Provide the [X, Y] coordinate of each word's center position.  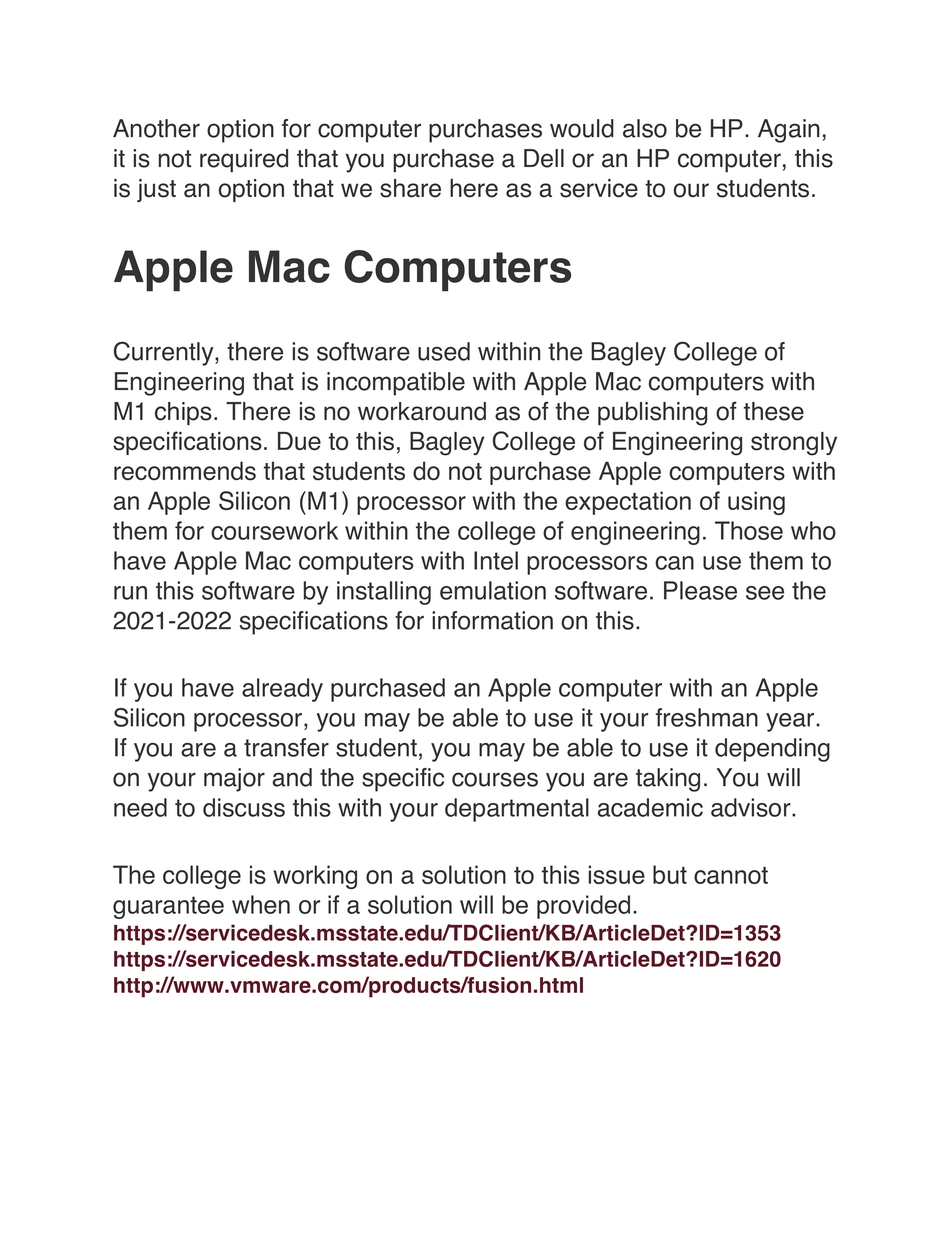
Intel [496, 560]
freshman [707, 717]
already [282, 690]
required [244, 161]
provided [583, 907]
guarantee [168, 907]
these [774, 411]
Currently [165, 353]
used [444, 351]
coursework [274, 530]
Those [749, 530]
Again [789, 131]
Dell [544, 158]
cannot [731, 875]
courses [495, 779]
